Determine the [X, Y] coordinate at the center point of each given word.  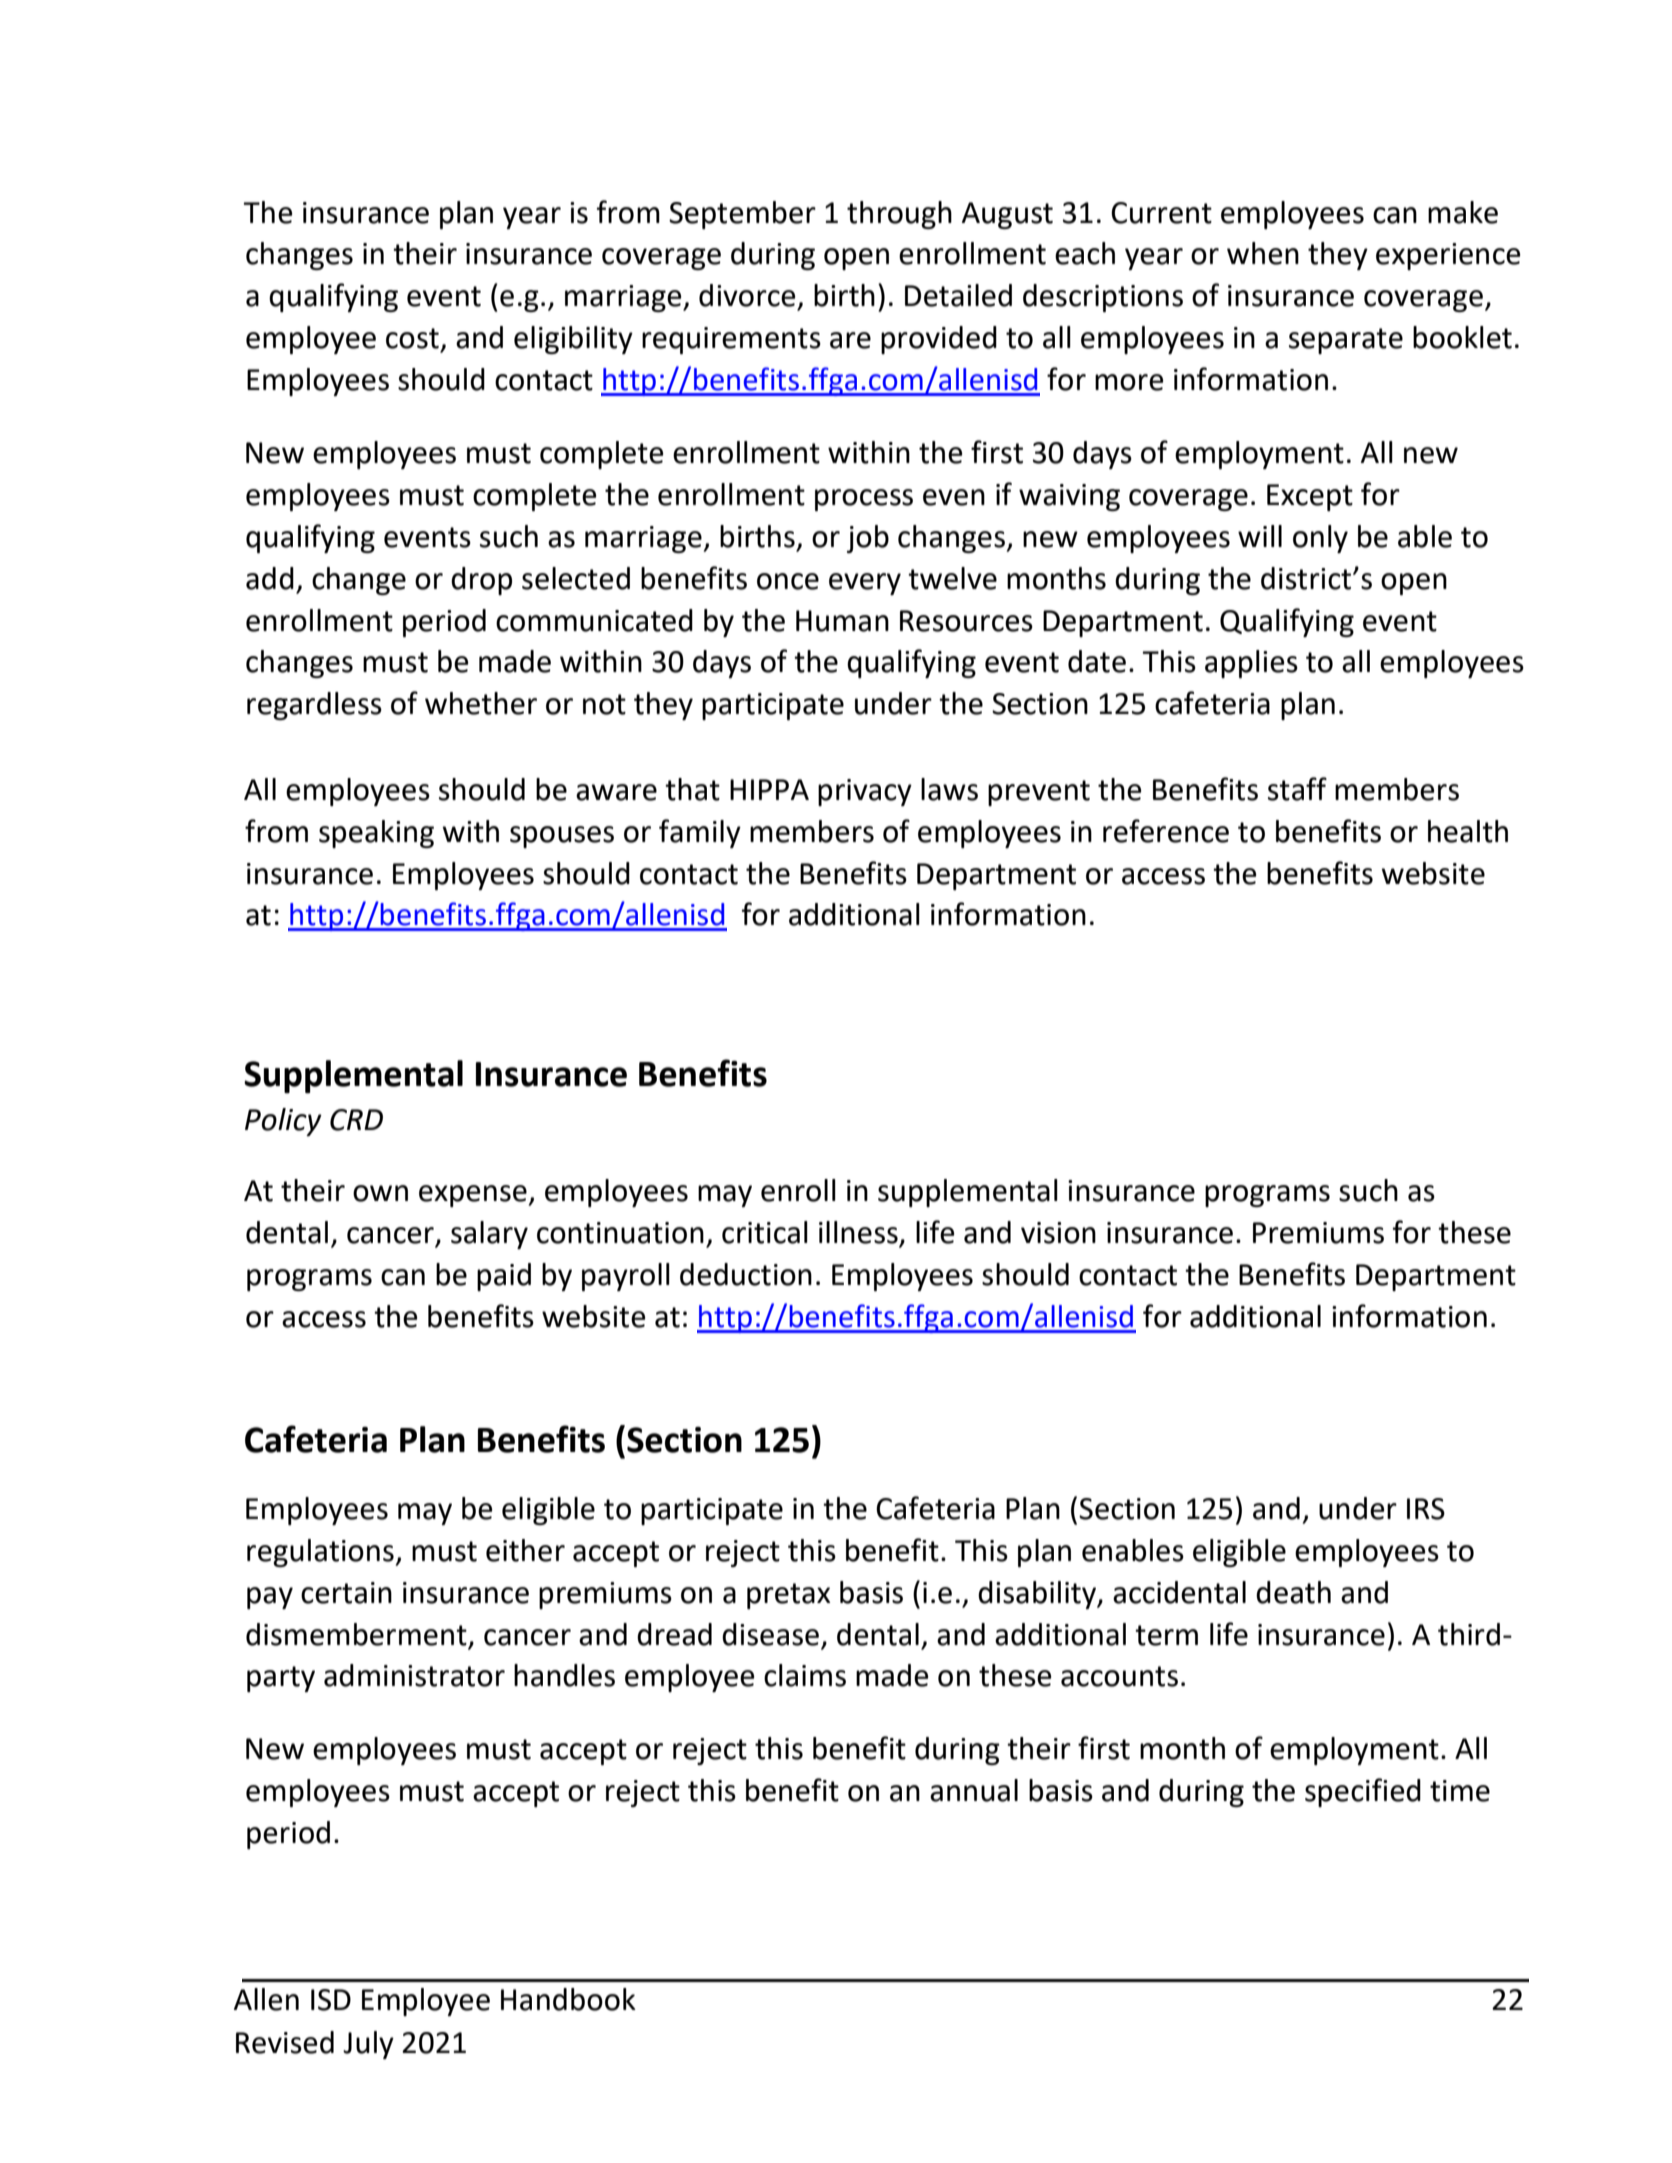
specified [1363, 1792]
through [899, 215]
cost [412, 338]
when [1263, 253]
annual [974, 1790]
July [368, 2045]
